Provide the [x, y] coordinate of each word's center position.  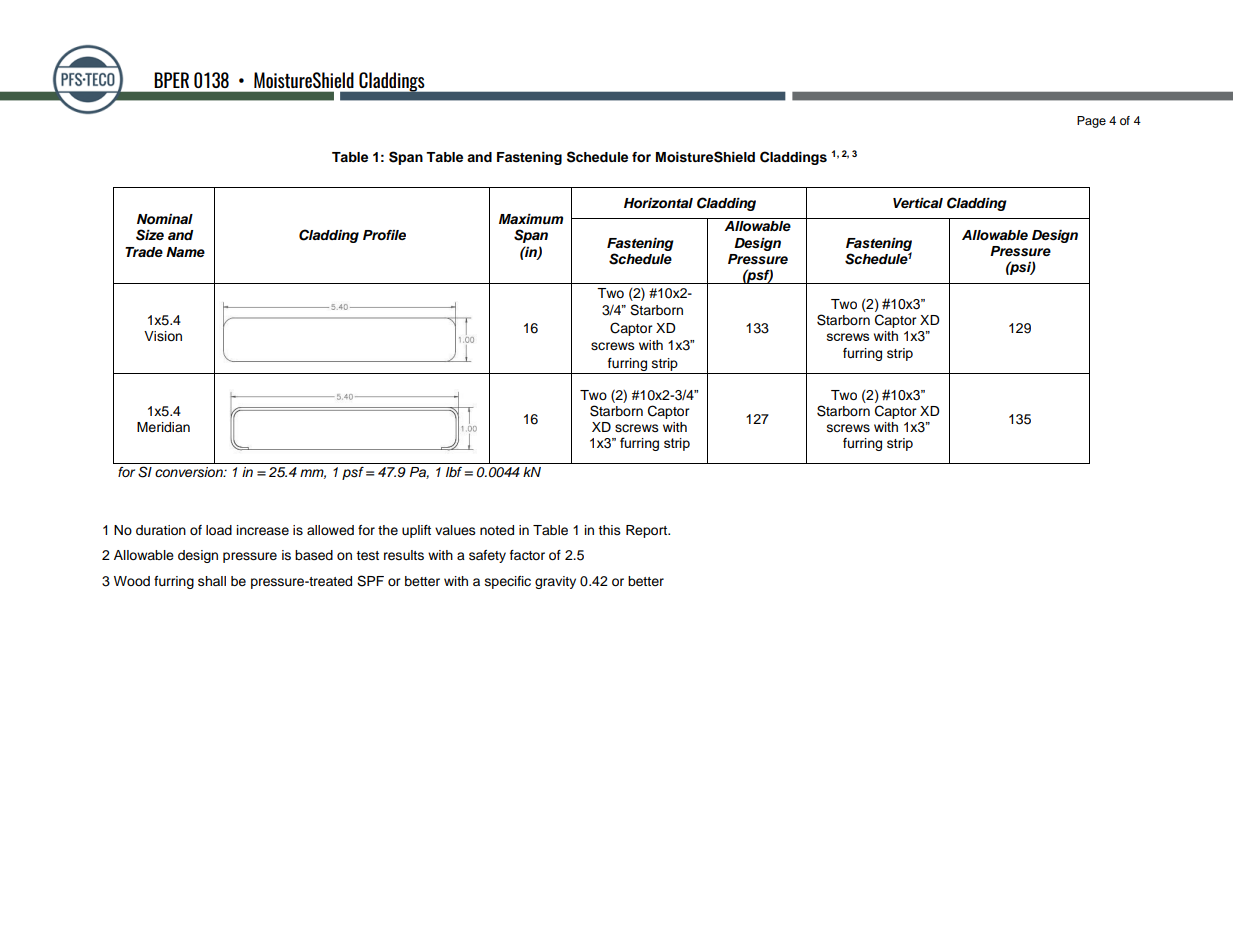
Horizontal [658, 203]
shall [212, 581]
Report [647, 531]
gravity [555, 582]
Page [1091, 122]
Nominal [165, 219]
